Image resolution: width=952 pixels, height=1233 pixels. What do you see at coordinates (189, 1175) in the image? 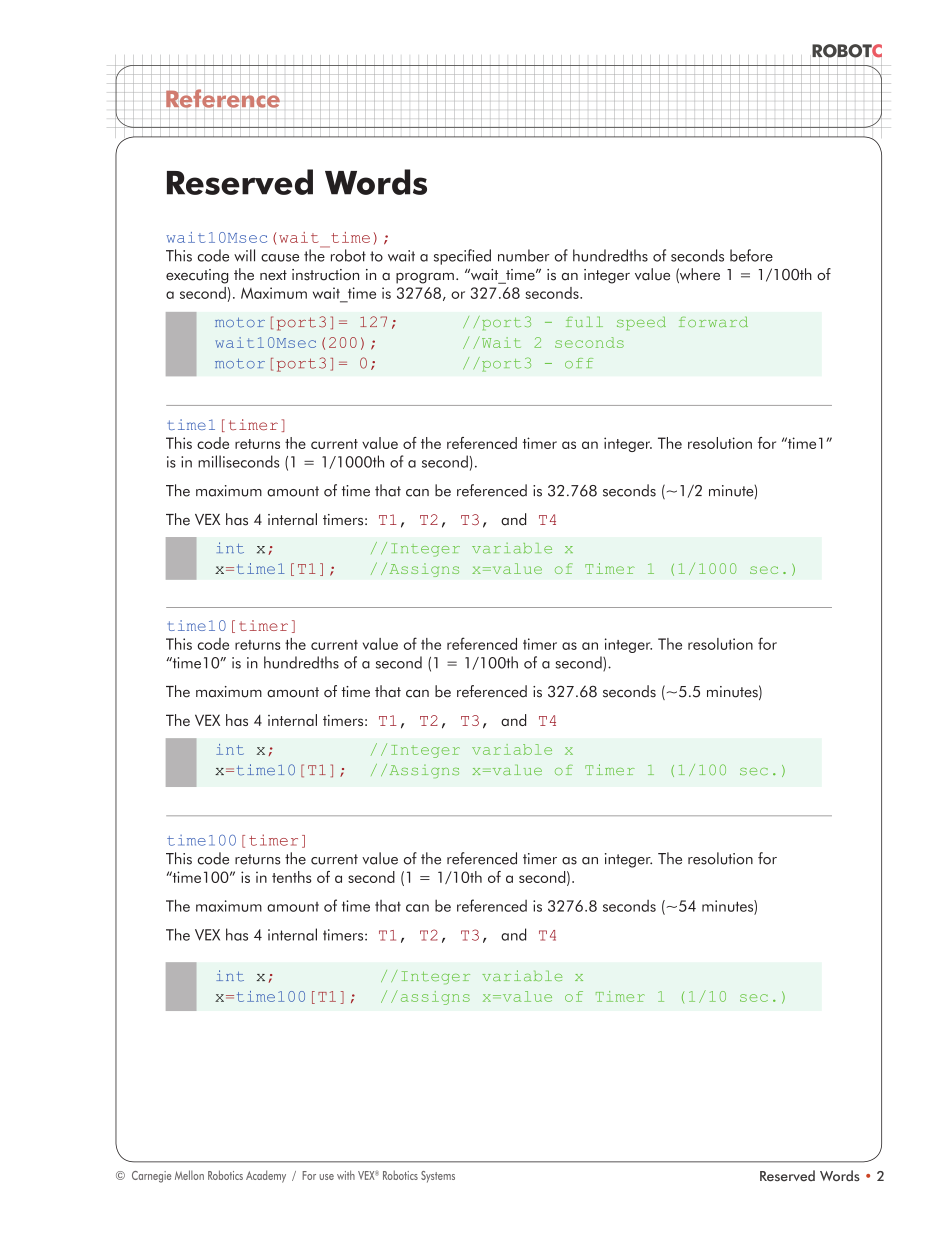
I see `Mellon` at bounding box center [189, 1175].
